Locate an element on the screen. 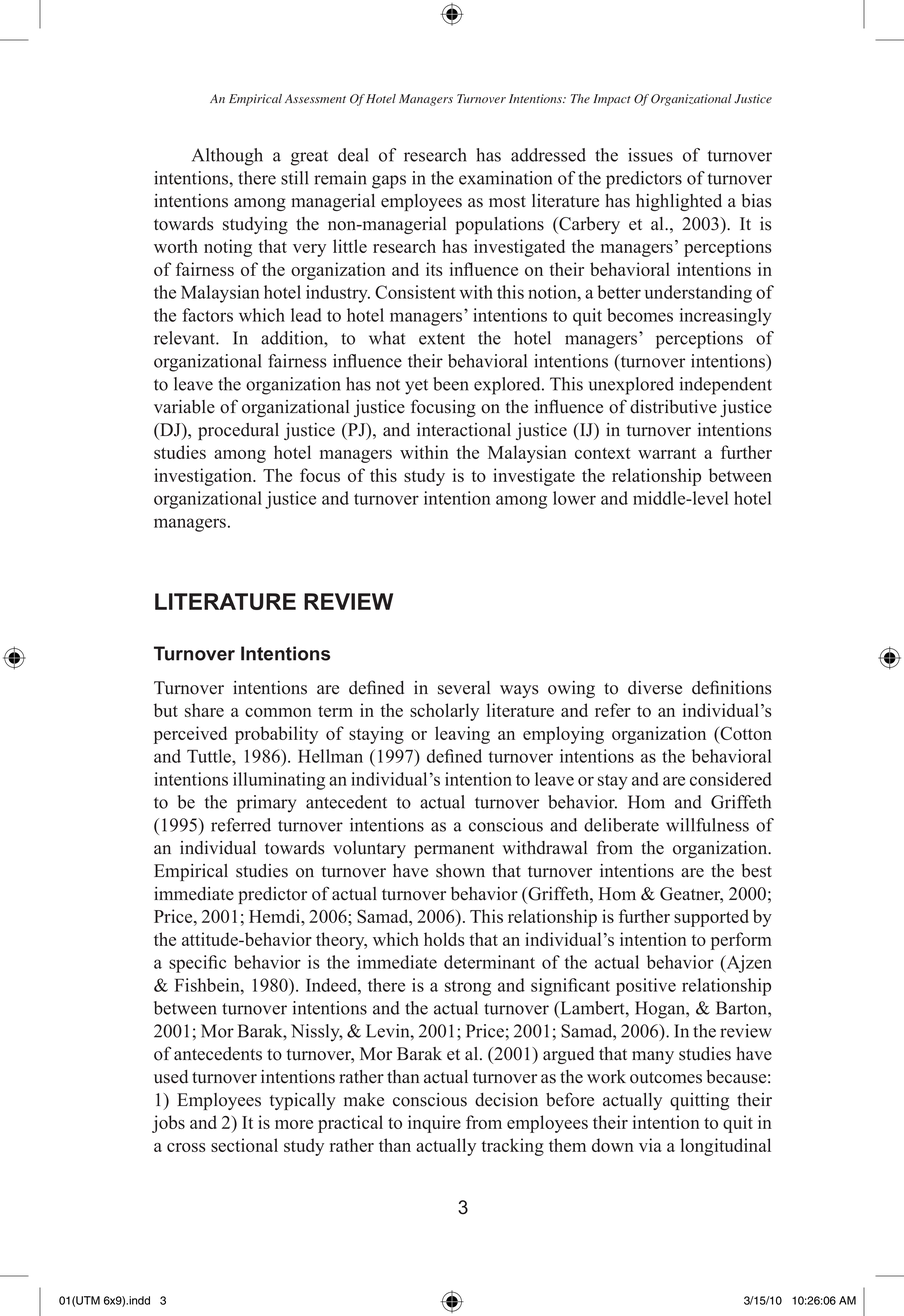  Although is located at coordinates (227, 157).
